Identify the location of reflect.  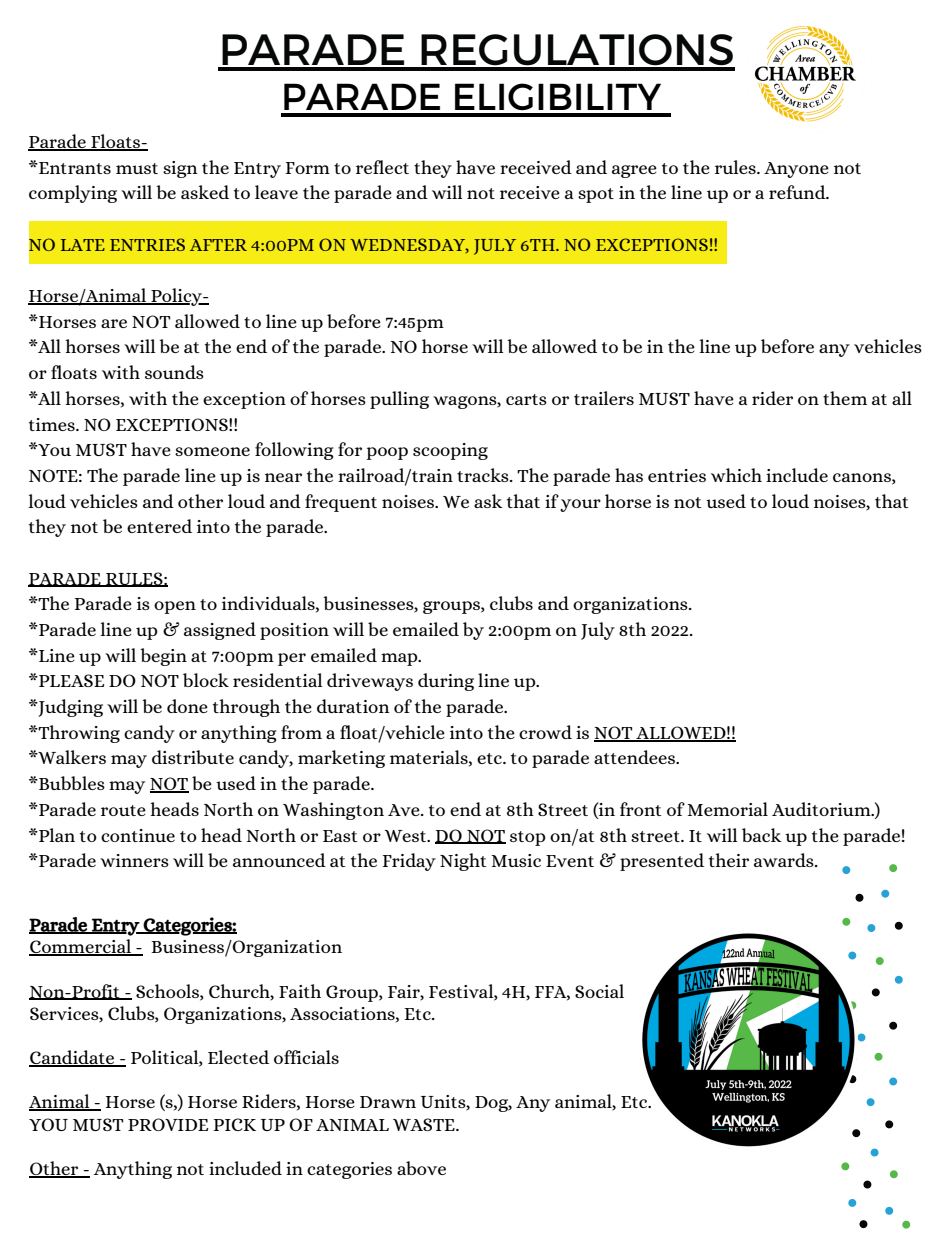
(382, 167).
